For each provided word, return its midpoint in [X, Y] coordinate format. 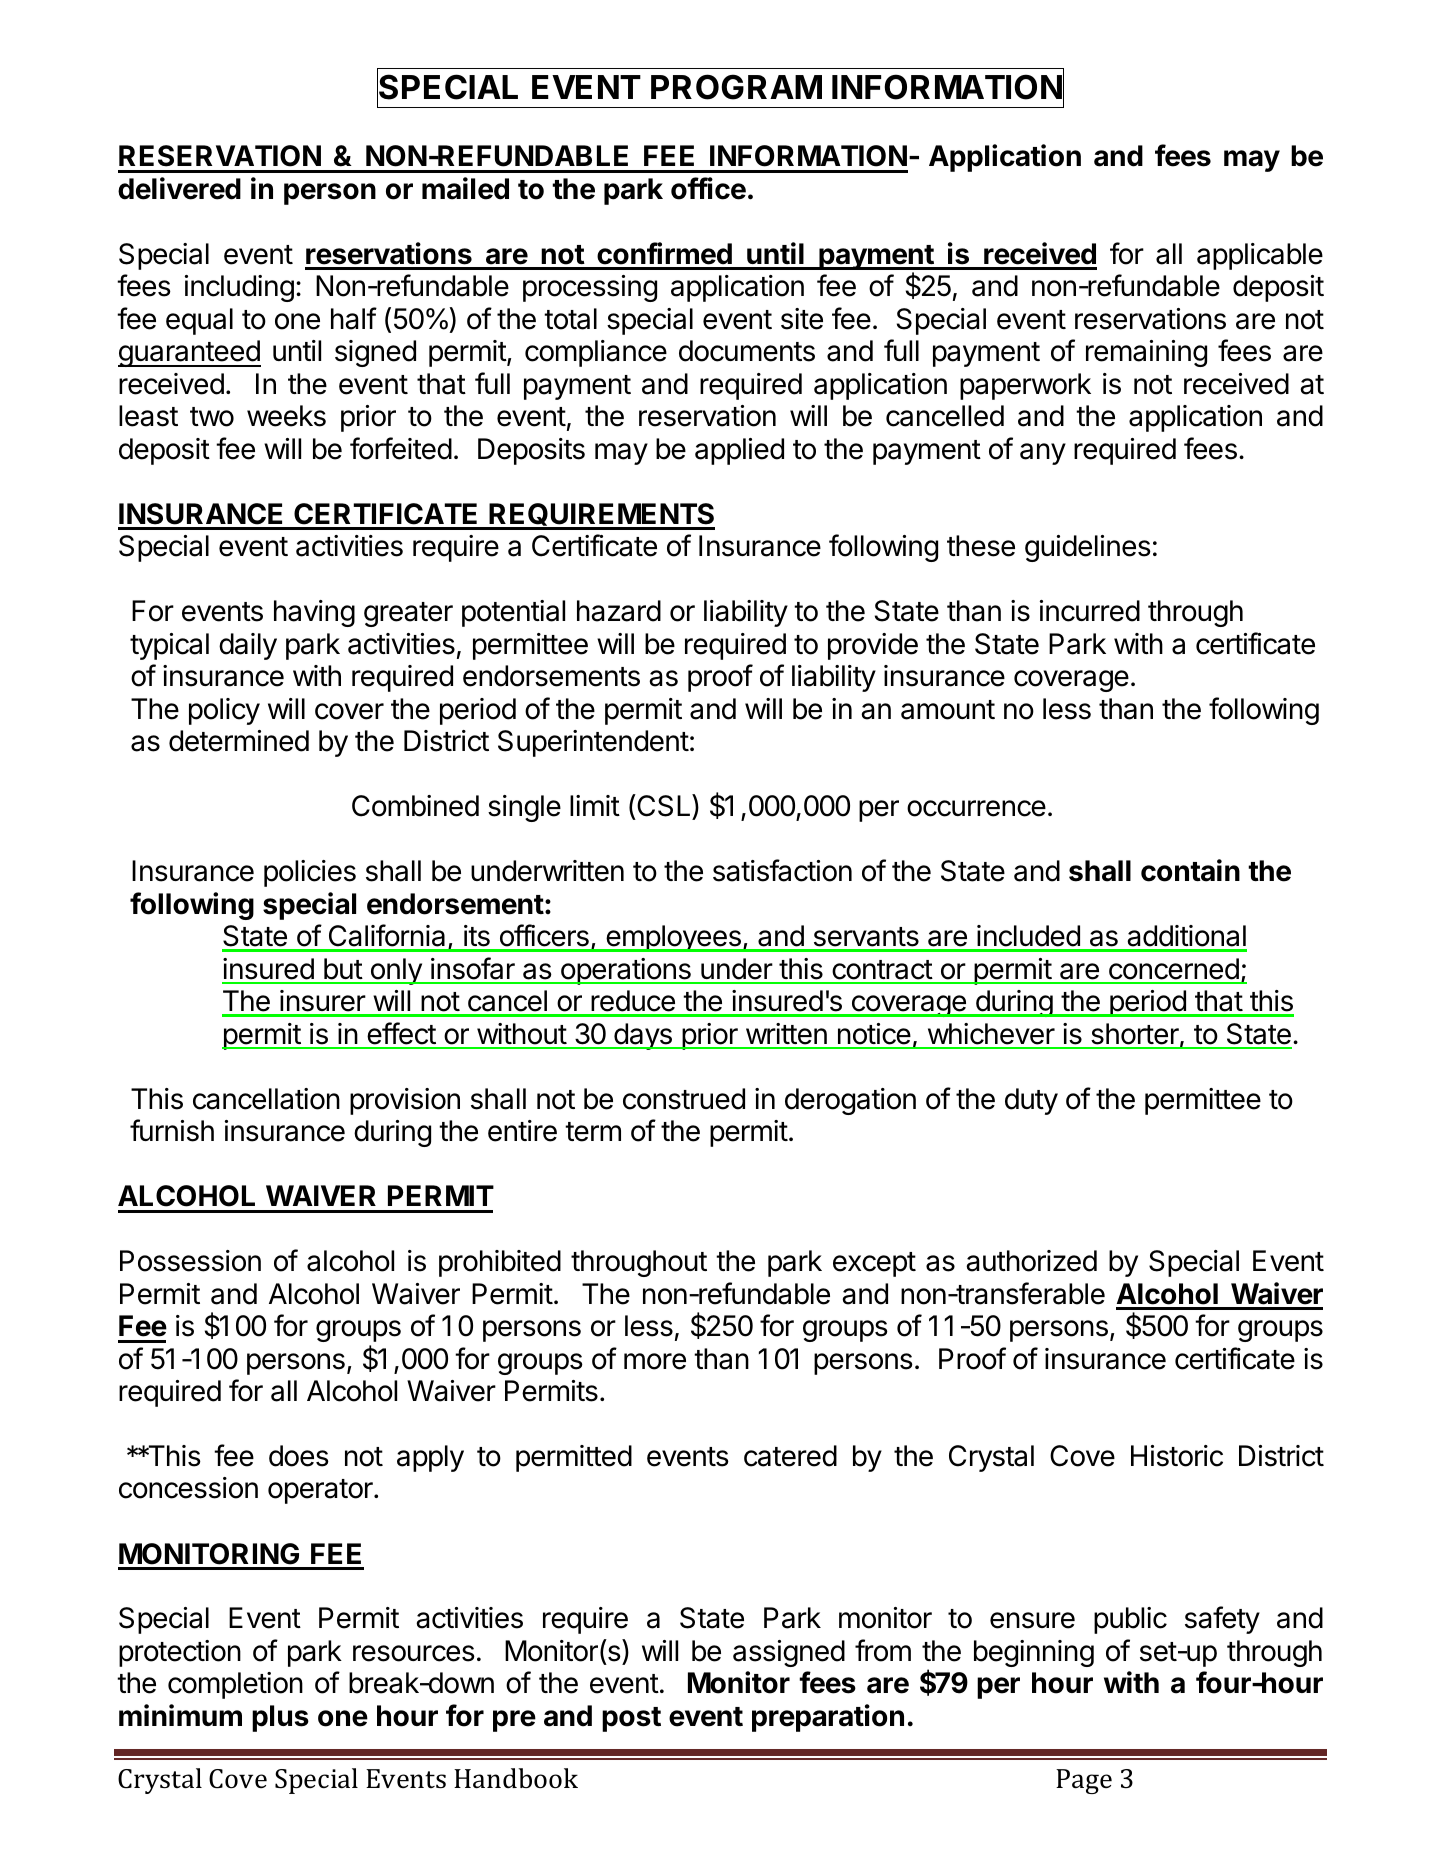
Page [1084, 1781]
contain [1190, 870]
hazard [619, 611]
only [396, 971]
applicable [1260, 256]
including [239, 288]
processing [590, 288]
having [314, 613]
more [655, 1361]
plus [280, 1718]
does [299, 1456]
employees [673, 938]
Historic [1177, 1456]
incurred [1090, 611]
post [631, 1719]
